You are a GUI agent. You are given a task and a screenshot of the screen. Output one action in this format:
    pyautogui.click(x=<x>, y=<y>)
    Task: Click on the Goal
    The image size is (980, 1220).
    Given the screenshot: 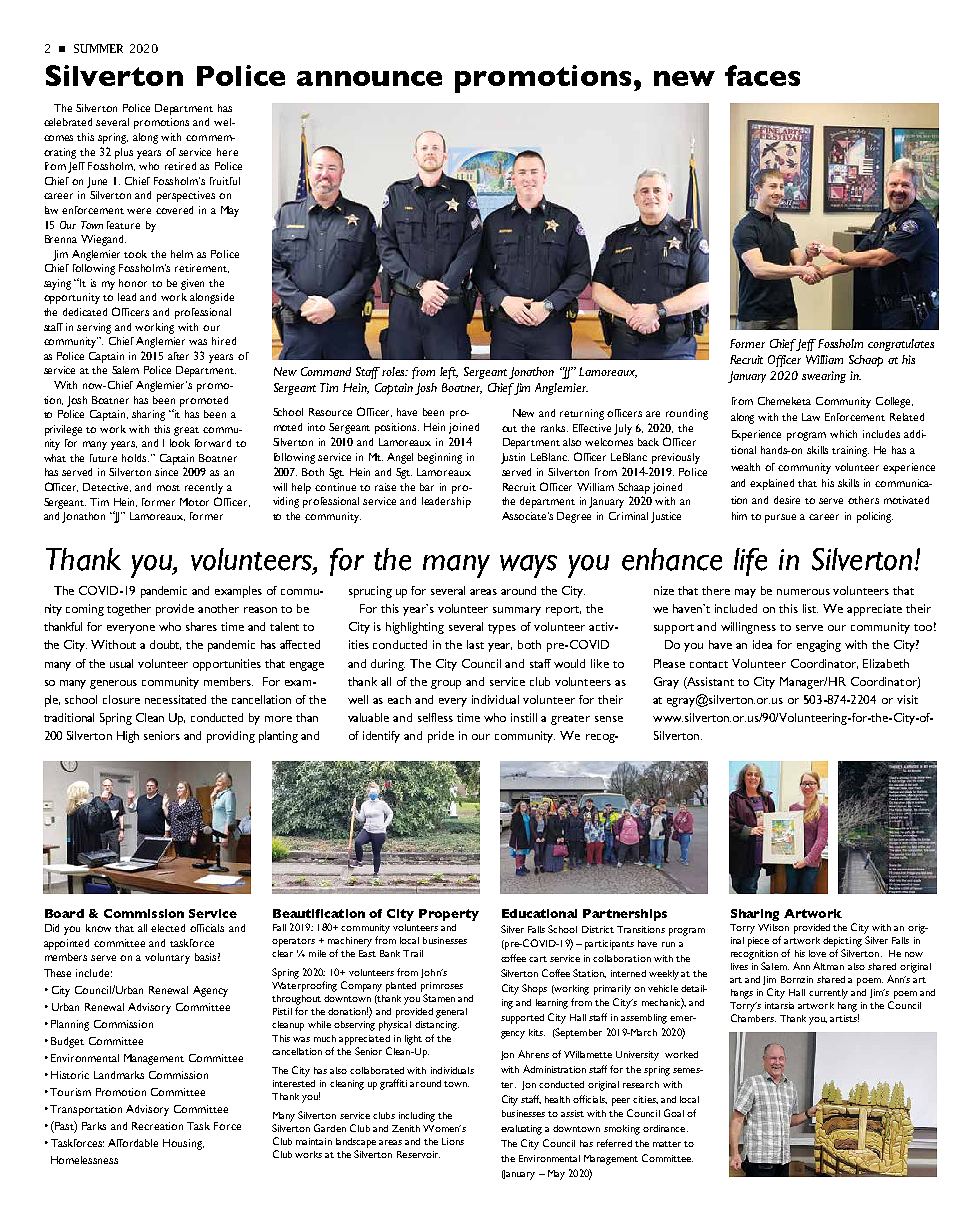 What is the action you would take?
    pyautogui.click(x=674, y=1113)
